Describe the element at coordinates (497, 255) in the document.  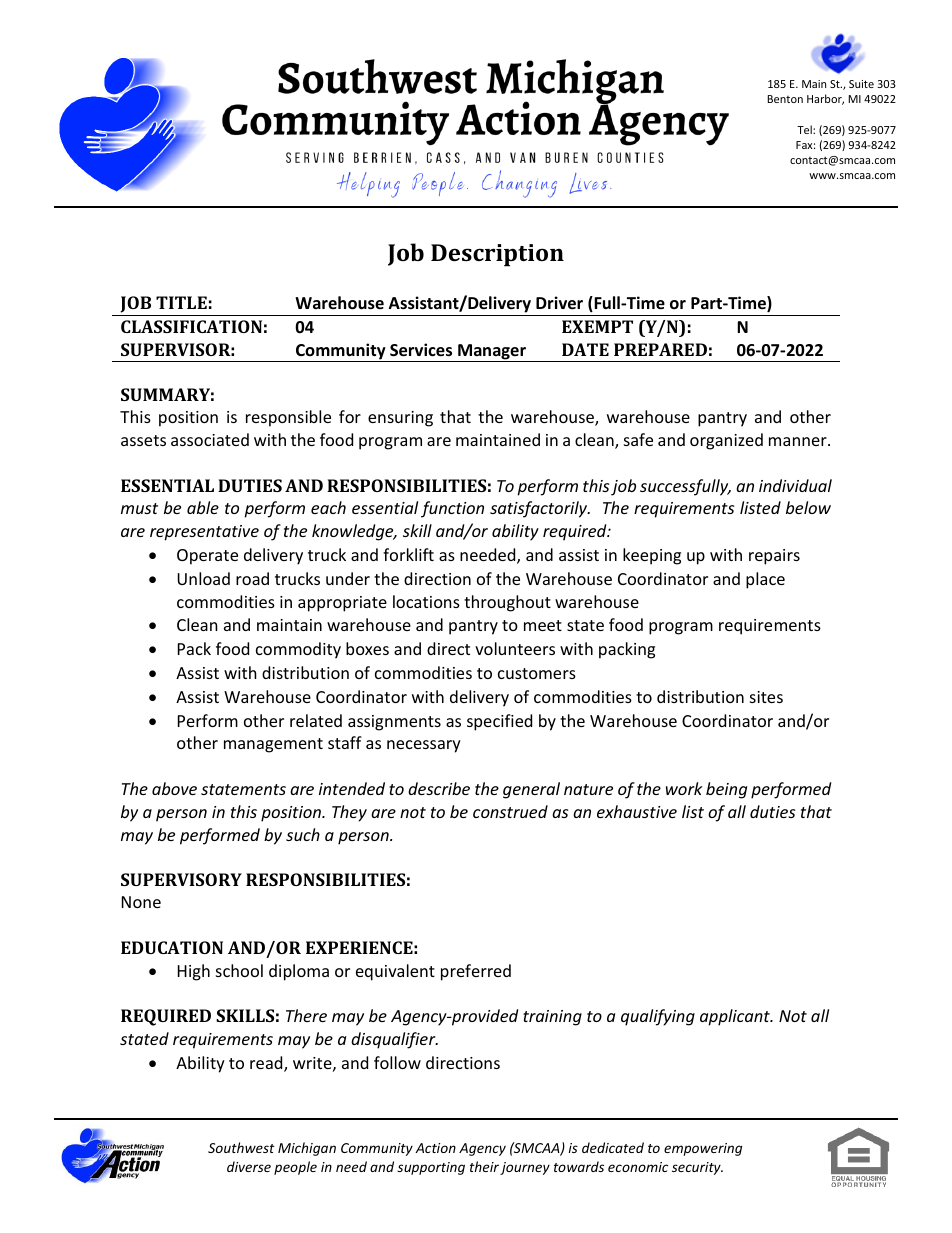
I see `Description` at that location.
